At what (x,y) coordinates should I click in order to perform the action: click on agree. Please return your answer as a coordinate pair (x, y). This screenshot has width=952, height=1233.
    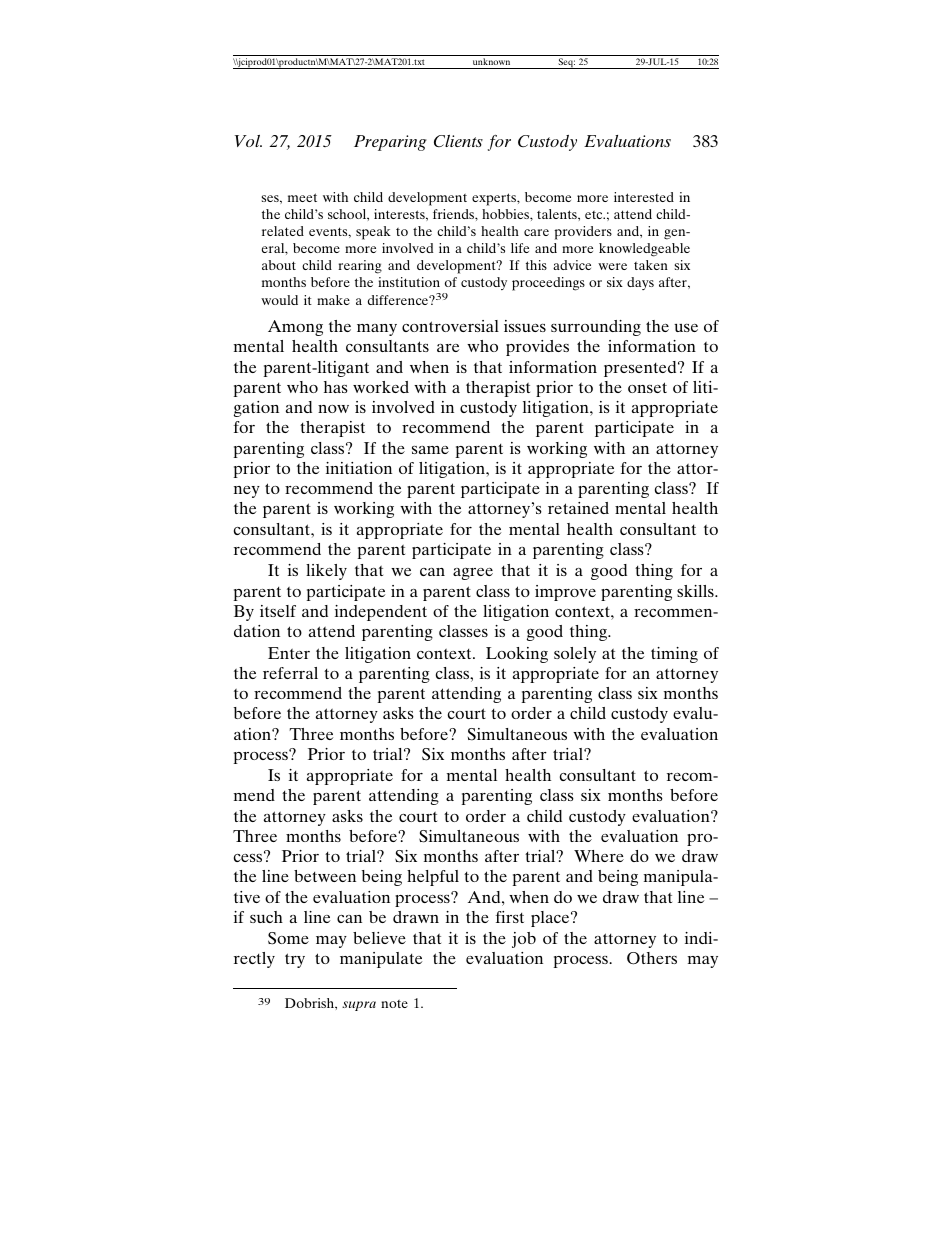
    Looking at the image, I should click on (473, 574).
